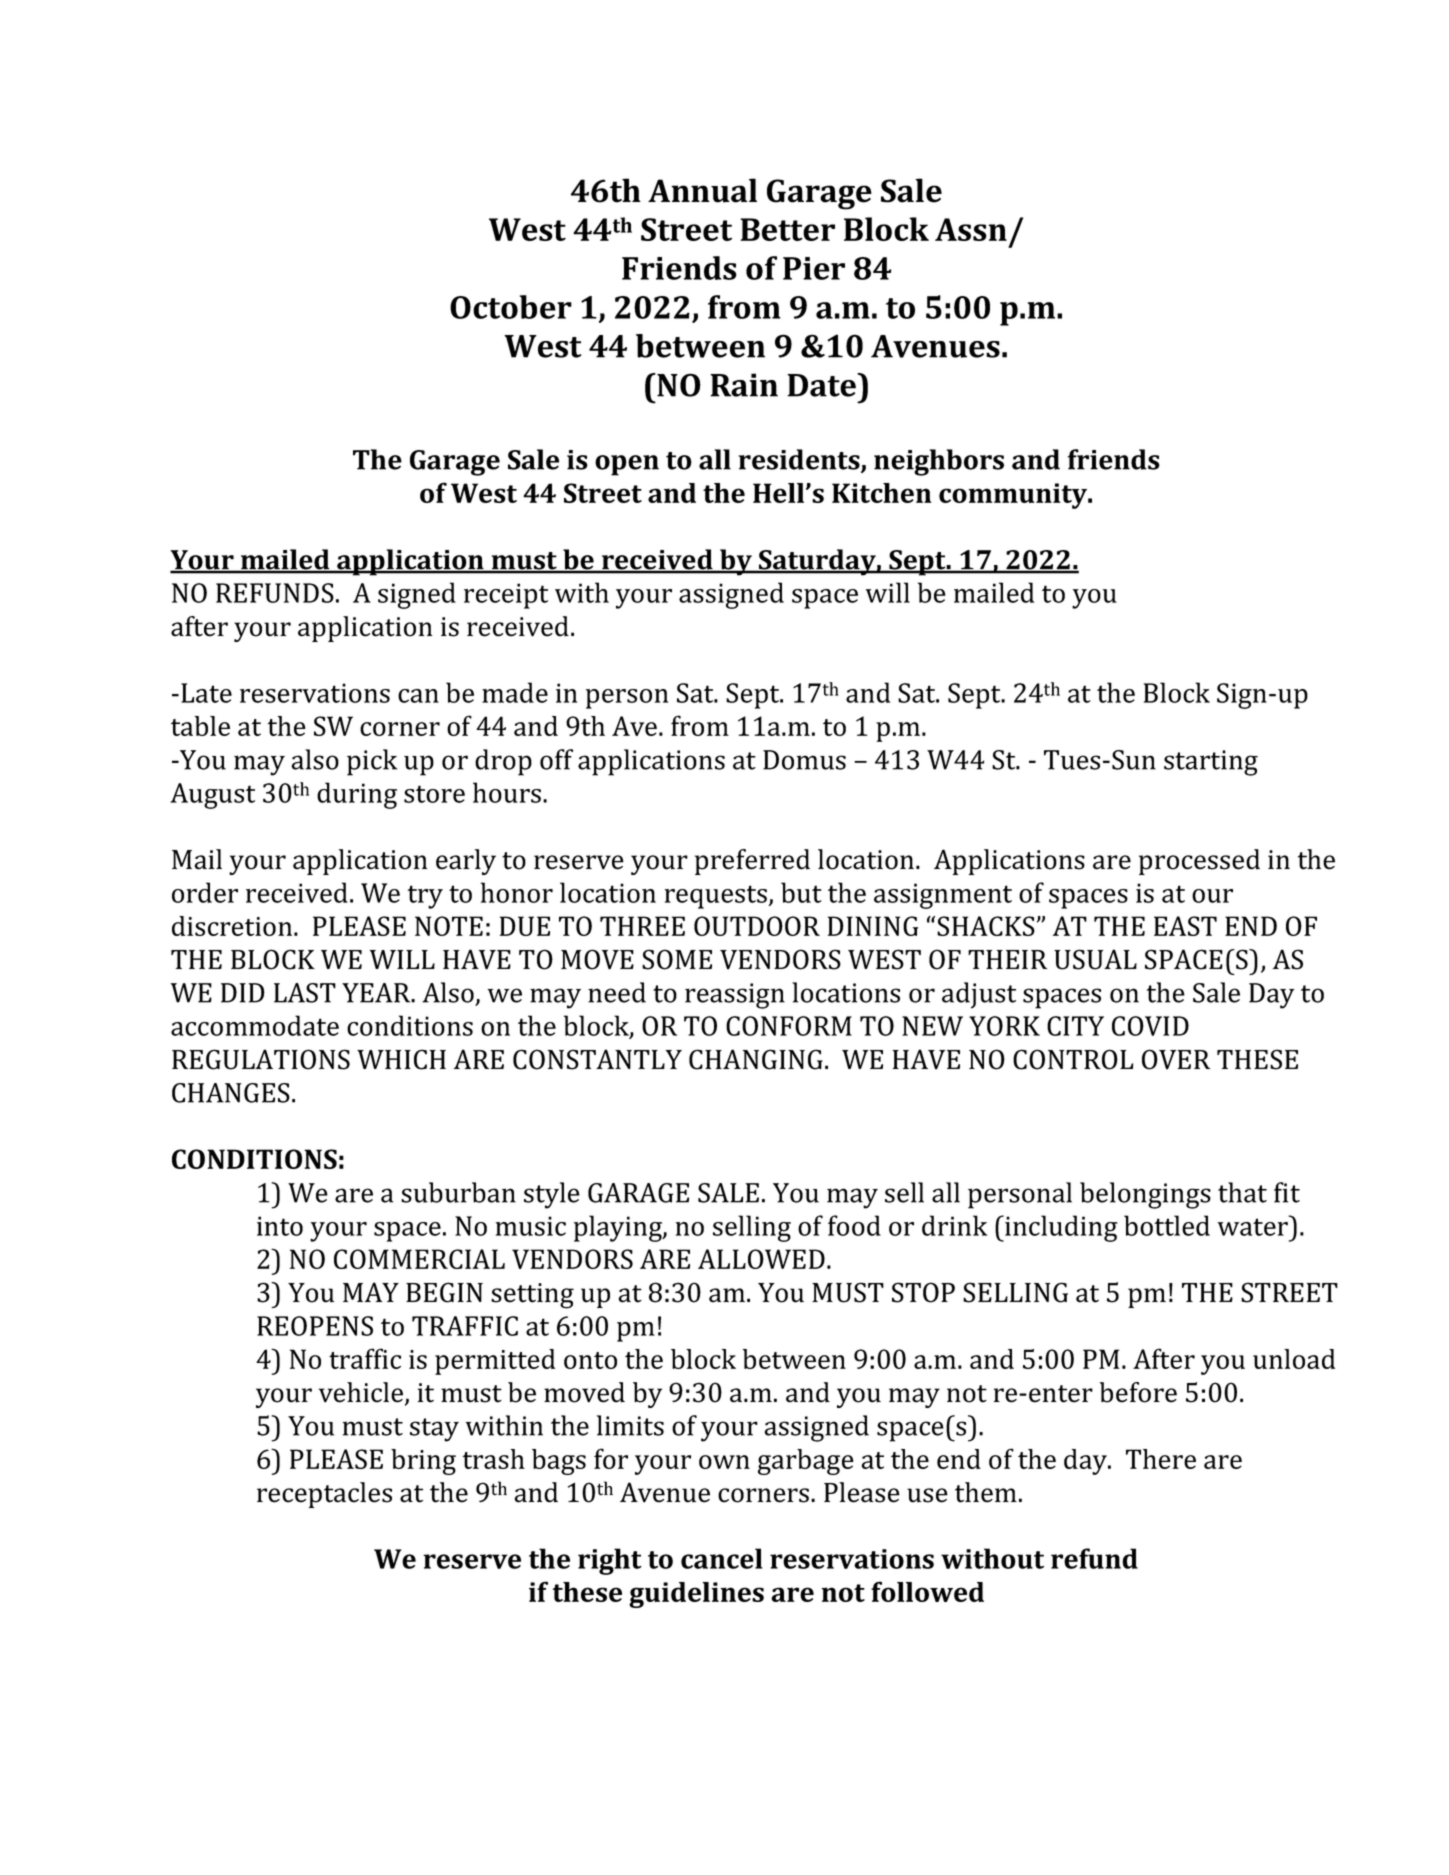 Image resolution: width=1449 pixels, height=1875 pixels. I want to click on receptacles, so click(324, 1495).
